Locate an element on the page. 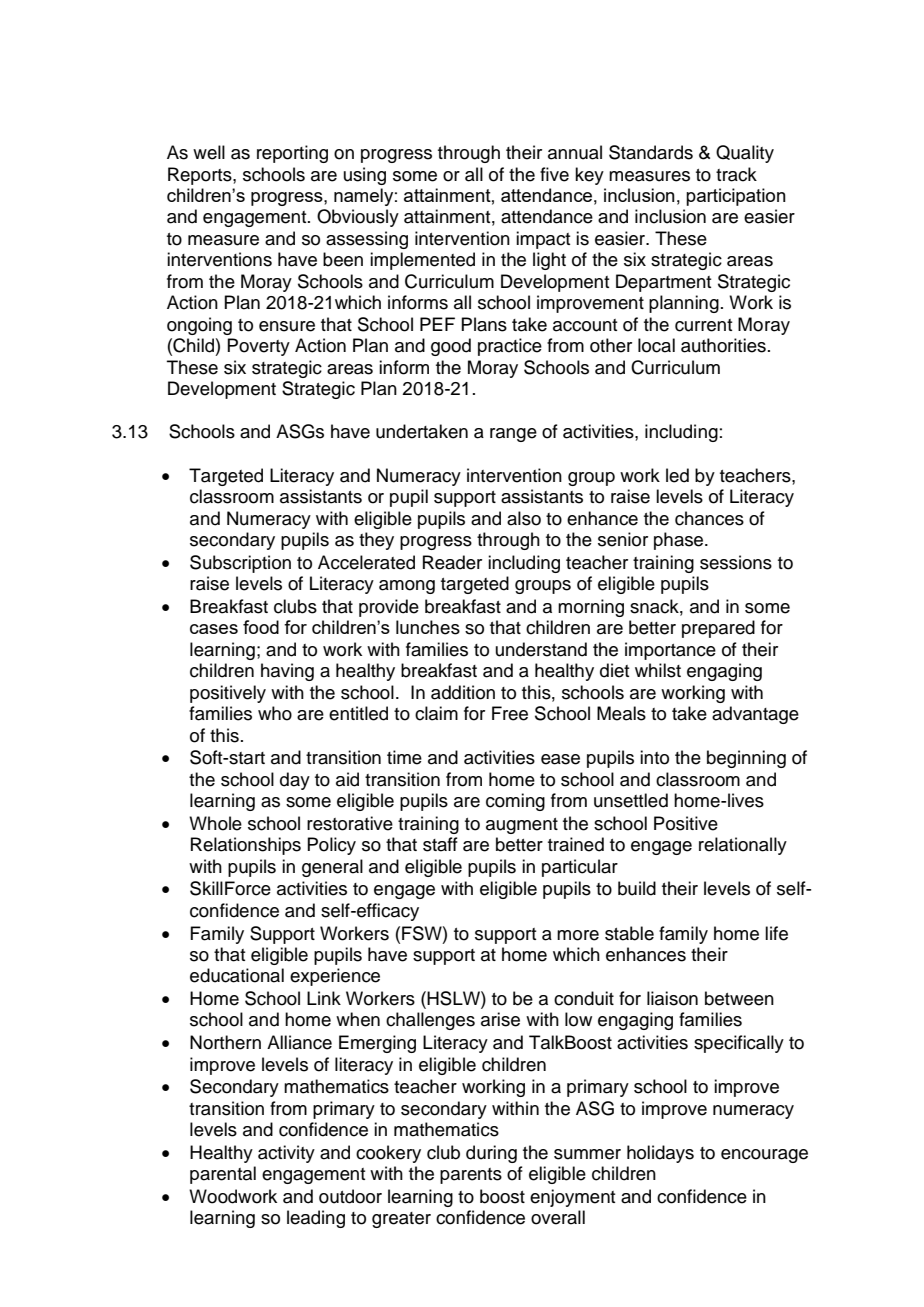  reporting is located at coordinates (292, 154).
